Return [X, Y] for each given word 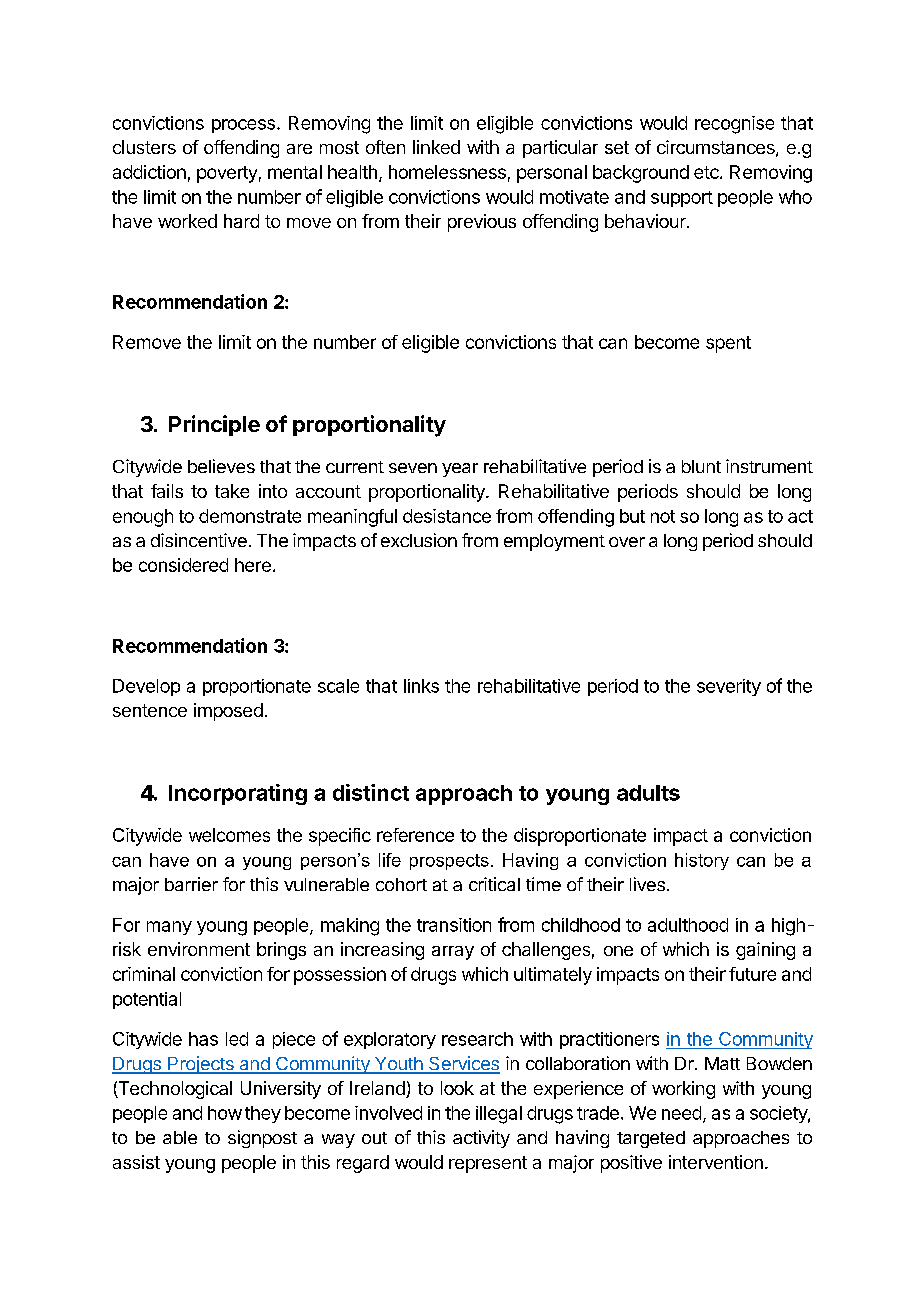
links [421, 686]
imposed [228, 712]
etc [707, 172]
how [225, 1113]
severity [729, 687]
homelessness [447, 172]
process [243, 126]
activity [481, 1139]
